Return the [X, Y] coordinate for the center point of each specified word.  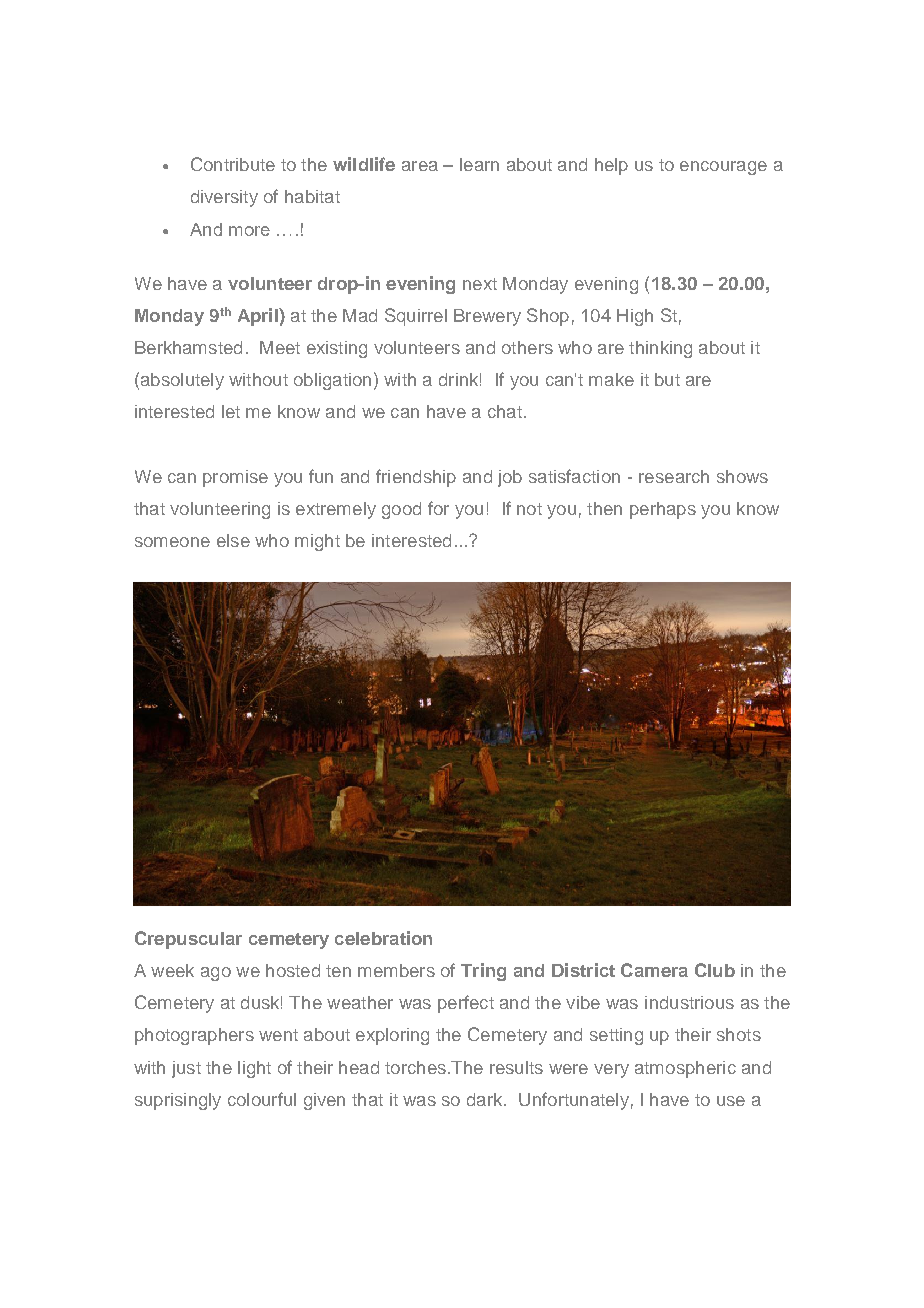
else [233, 540]
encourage [723, 168]
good [401, 510]
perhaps [663, 510]
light [254, 1069]
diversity [224, 198]
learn [479, 164]
